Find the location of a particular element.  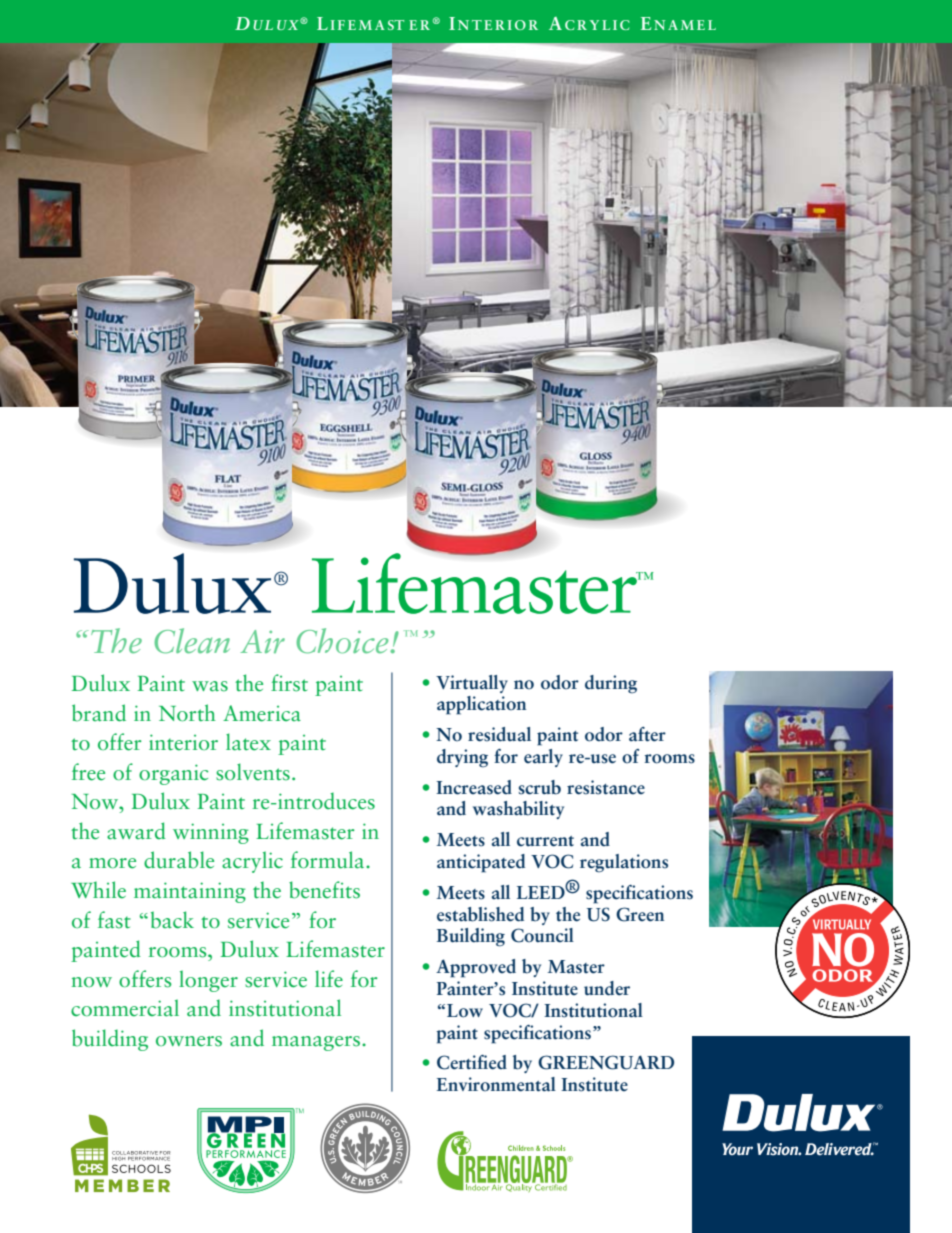

Clean is located at coordinates (192, 641).
